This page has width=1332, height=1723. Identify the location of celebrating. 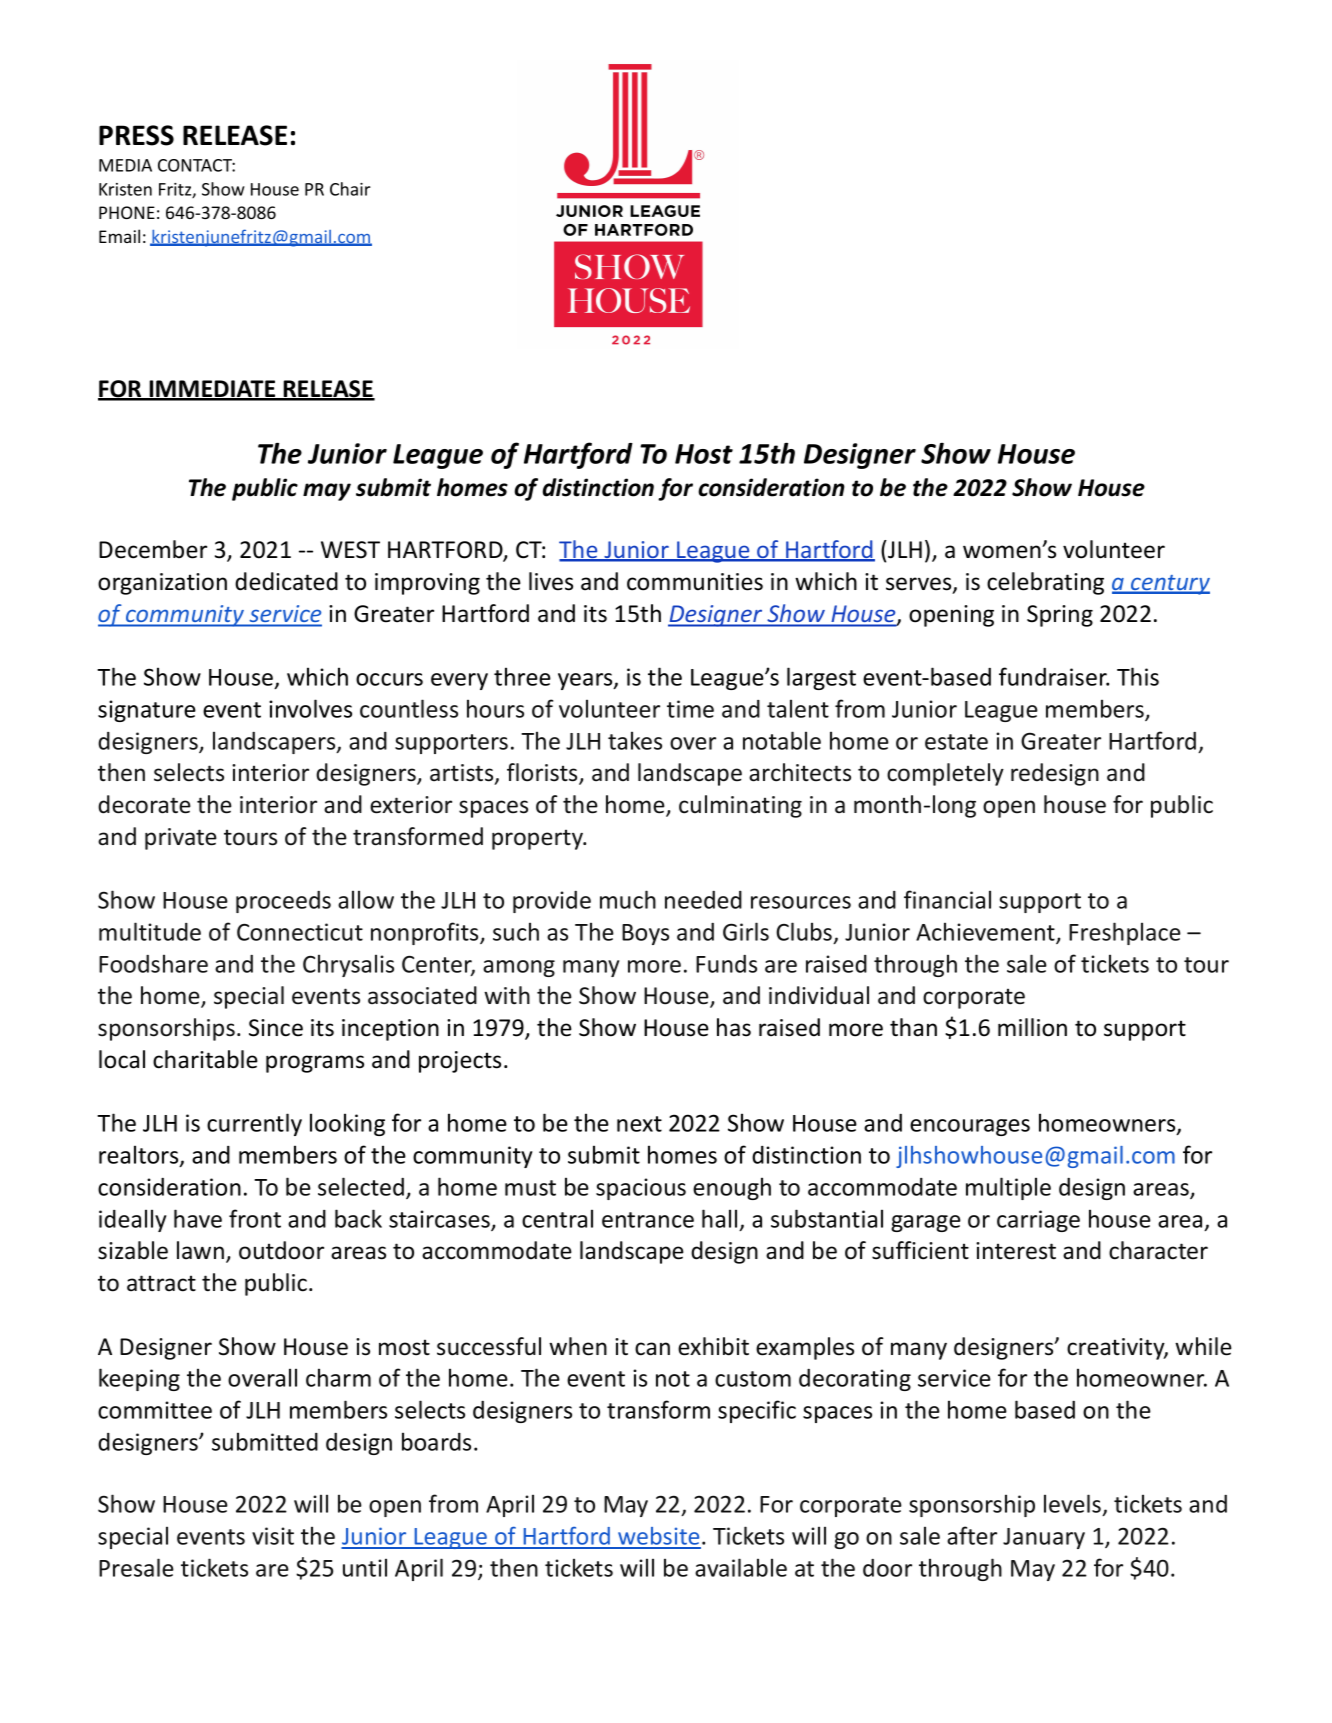
(1045, 583).
